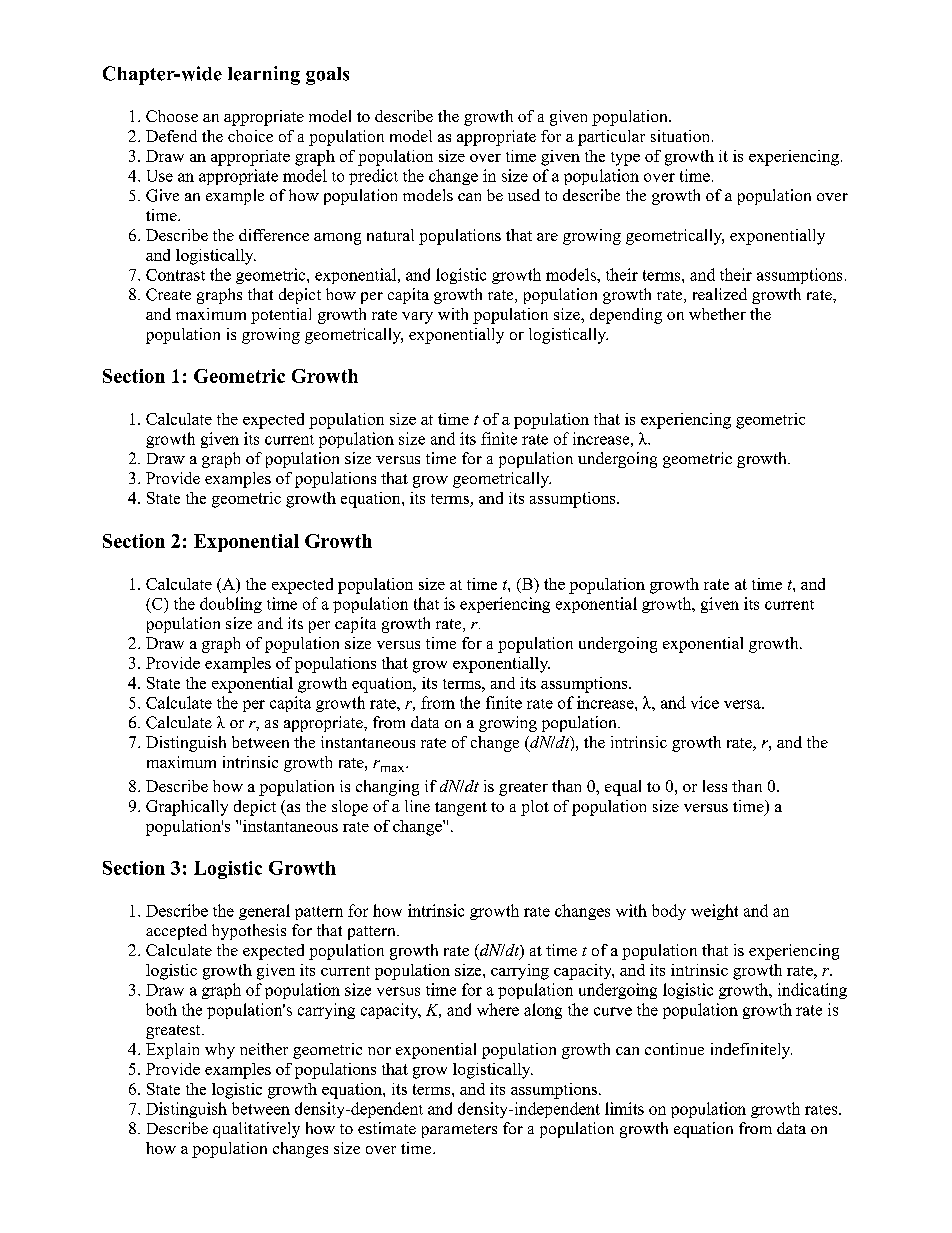 The image size is (952, 1233). What do you see at coordinates (682, 136) in the screenshot?
I see `situation` at bounding box center [682, 136].
